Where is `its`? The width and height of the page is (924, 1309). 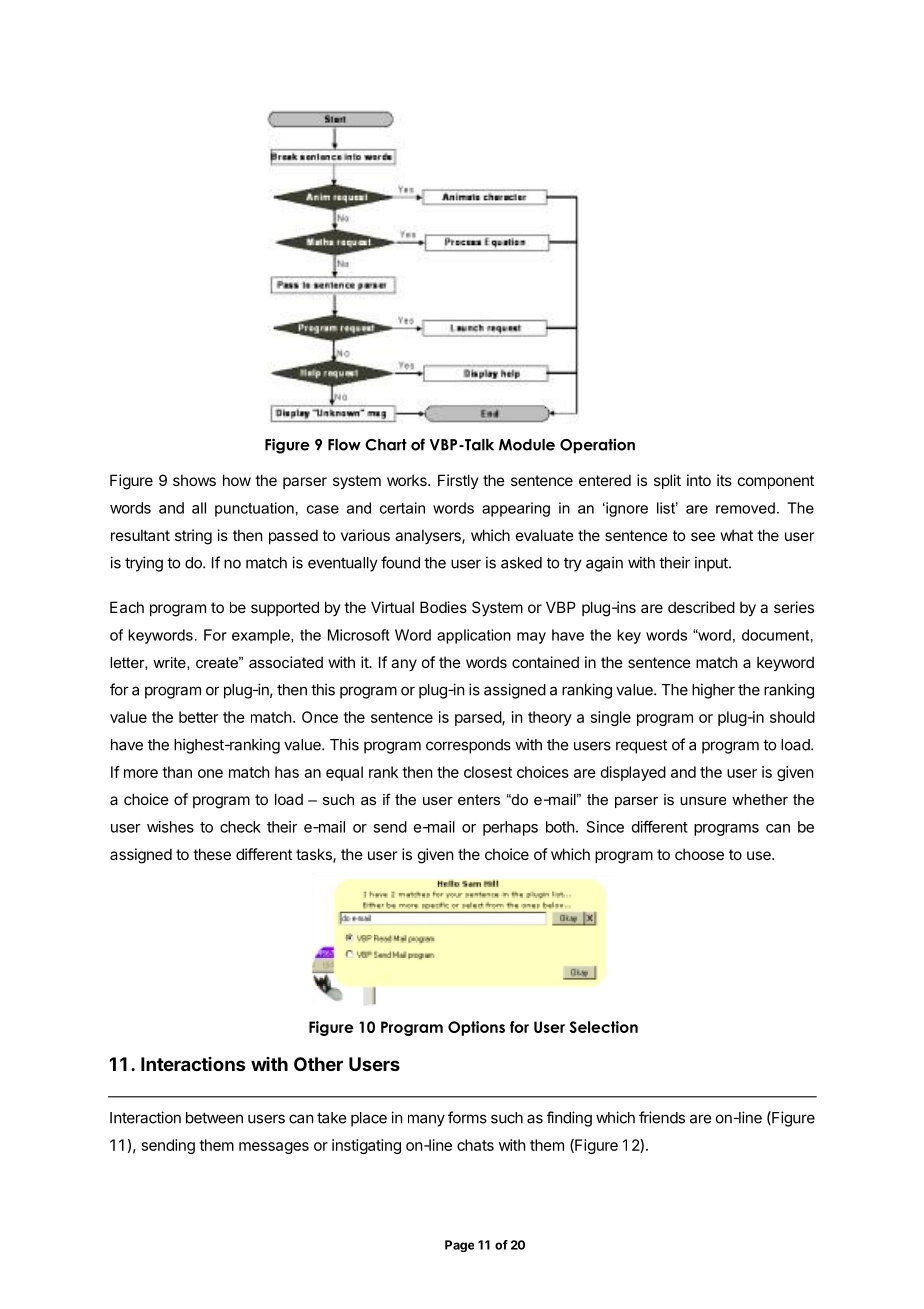 its is located at coordinates (724, 480).
